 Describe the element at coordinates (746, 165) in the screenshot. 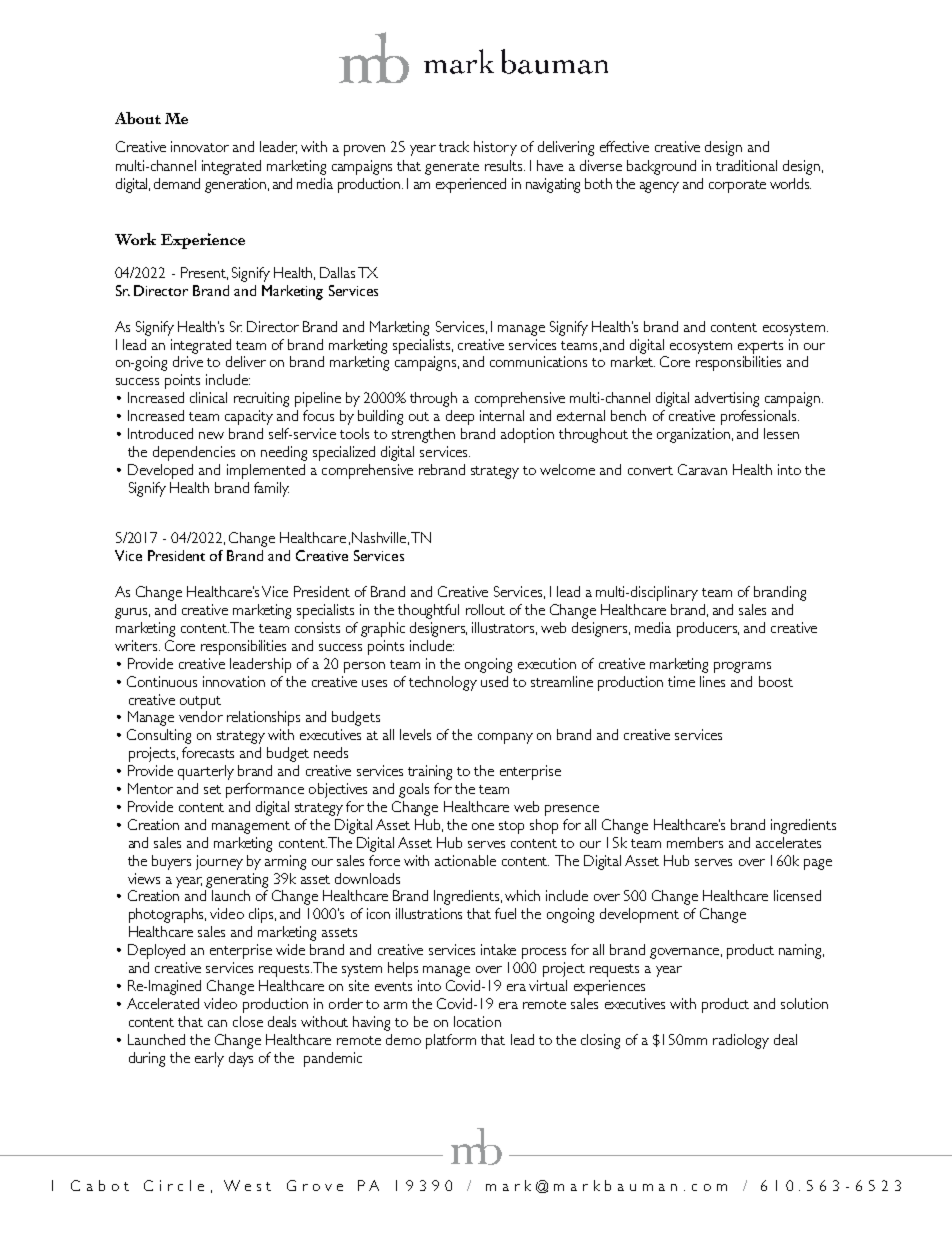

I see `traditional` at that location.
